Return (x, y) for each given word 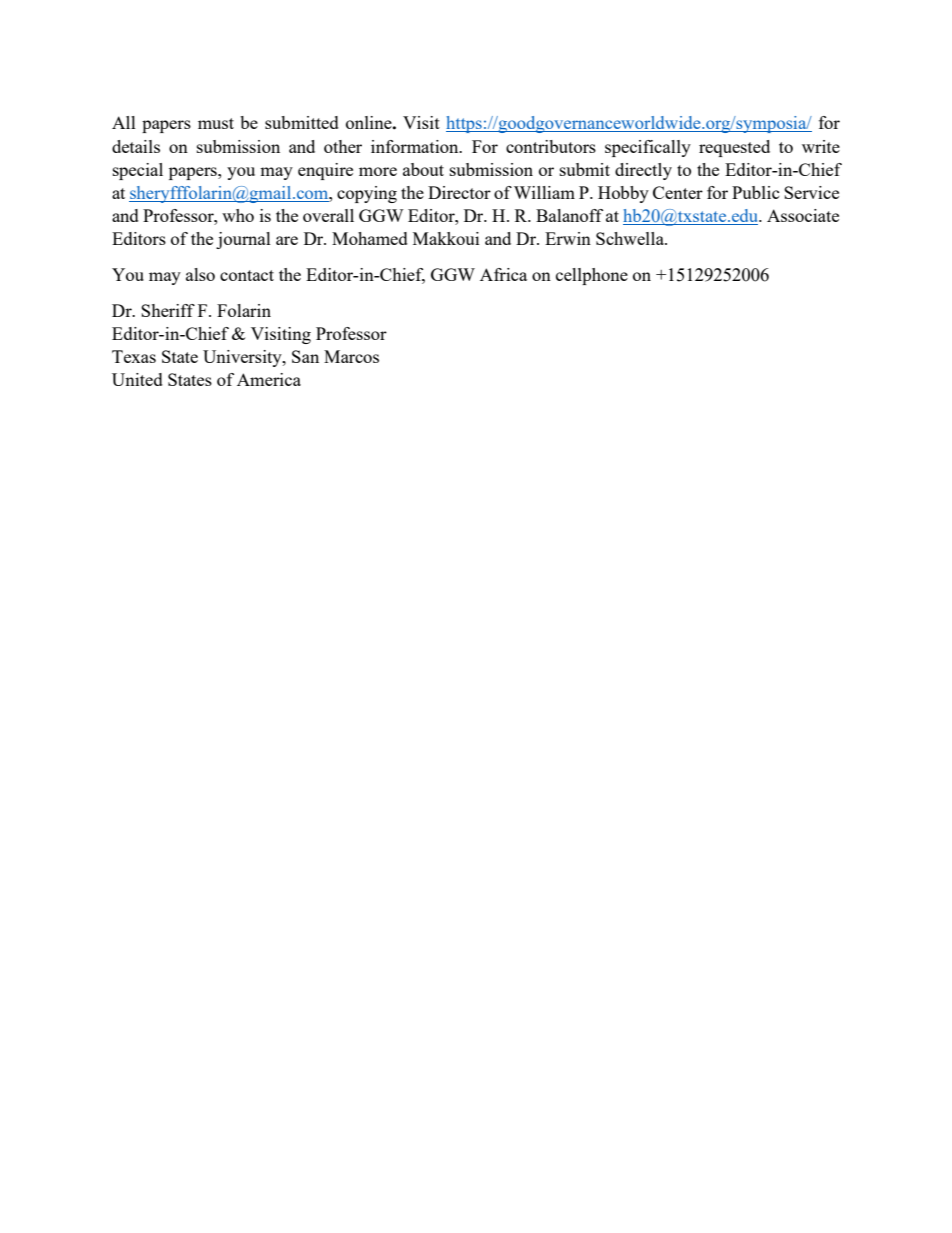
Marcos (351, 356)
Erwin (568, 238)
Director (459, 192)
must (216, 123)
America (269, 379)
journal (243, 240)
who (238, 215)
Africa (503, 274)
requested (734, 148)
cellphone (592, 276)
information (416, 146)
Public (756, 192)
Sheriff (168, 310)
